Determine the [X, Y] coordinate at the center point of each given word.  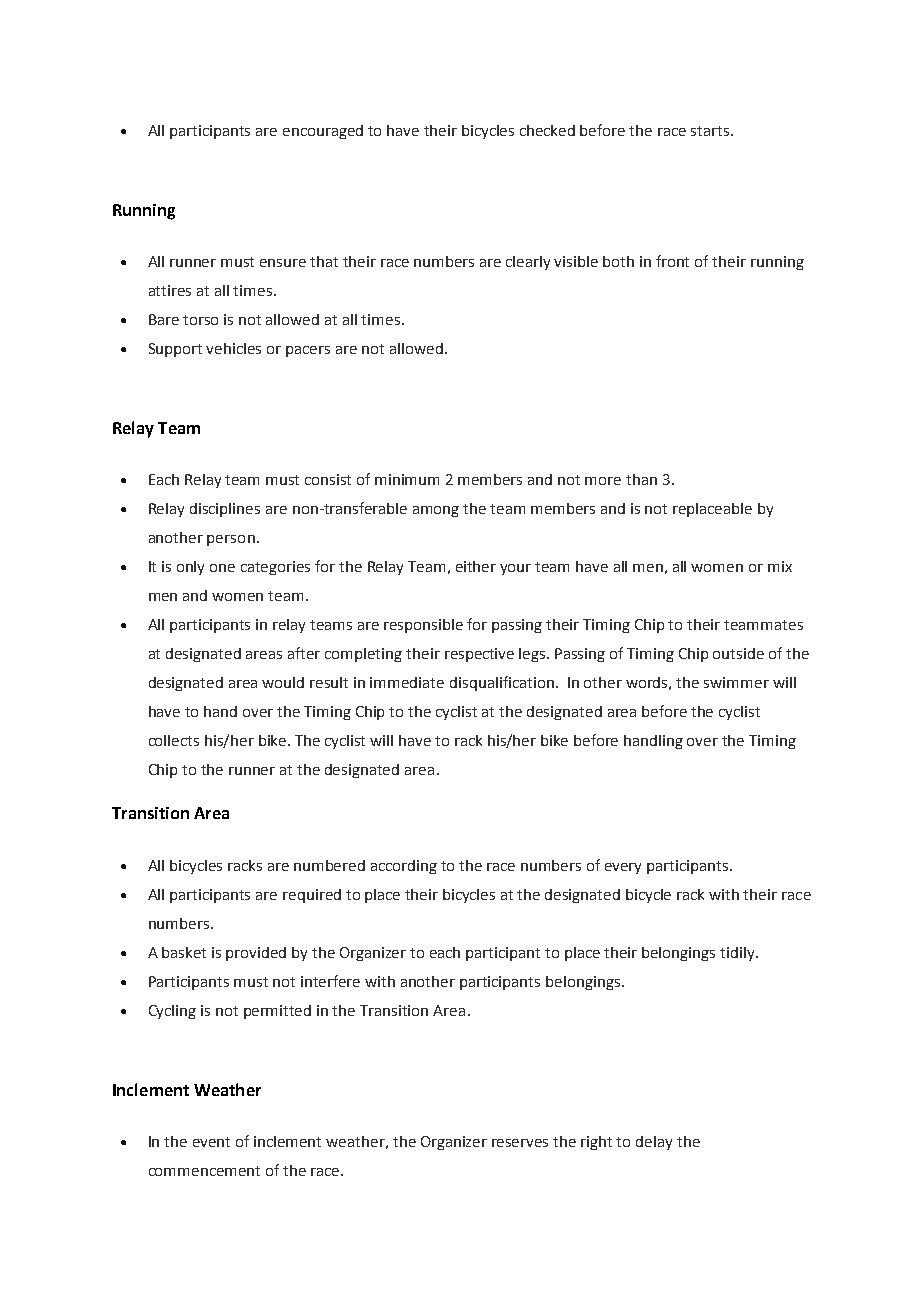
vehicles [233, 348]
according [404, 867]
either [476, 566]
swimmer [736, 682]
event [211, 1142]
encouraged [323, 132]
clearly [528, 263]
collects [174, 740]
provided [256, 954]
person [231, 540]
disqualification [502, 683]
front [672, 261]
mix [780, 566]
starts [711, 131]
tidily [738, 954]
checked [547, 130]
